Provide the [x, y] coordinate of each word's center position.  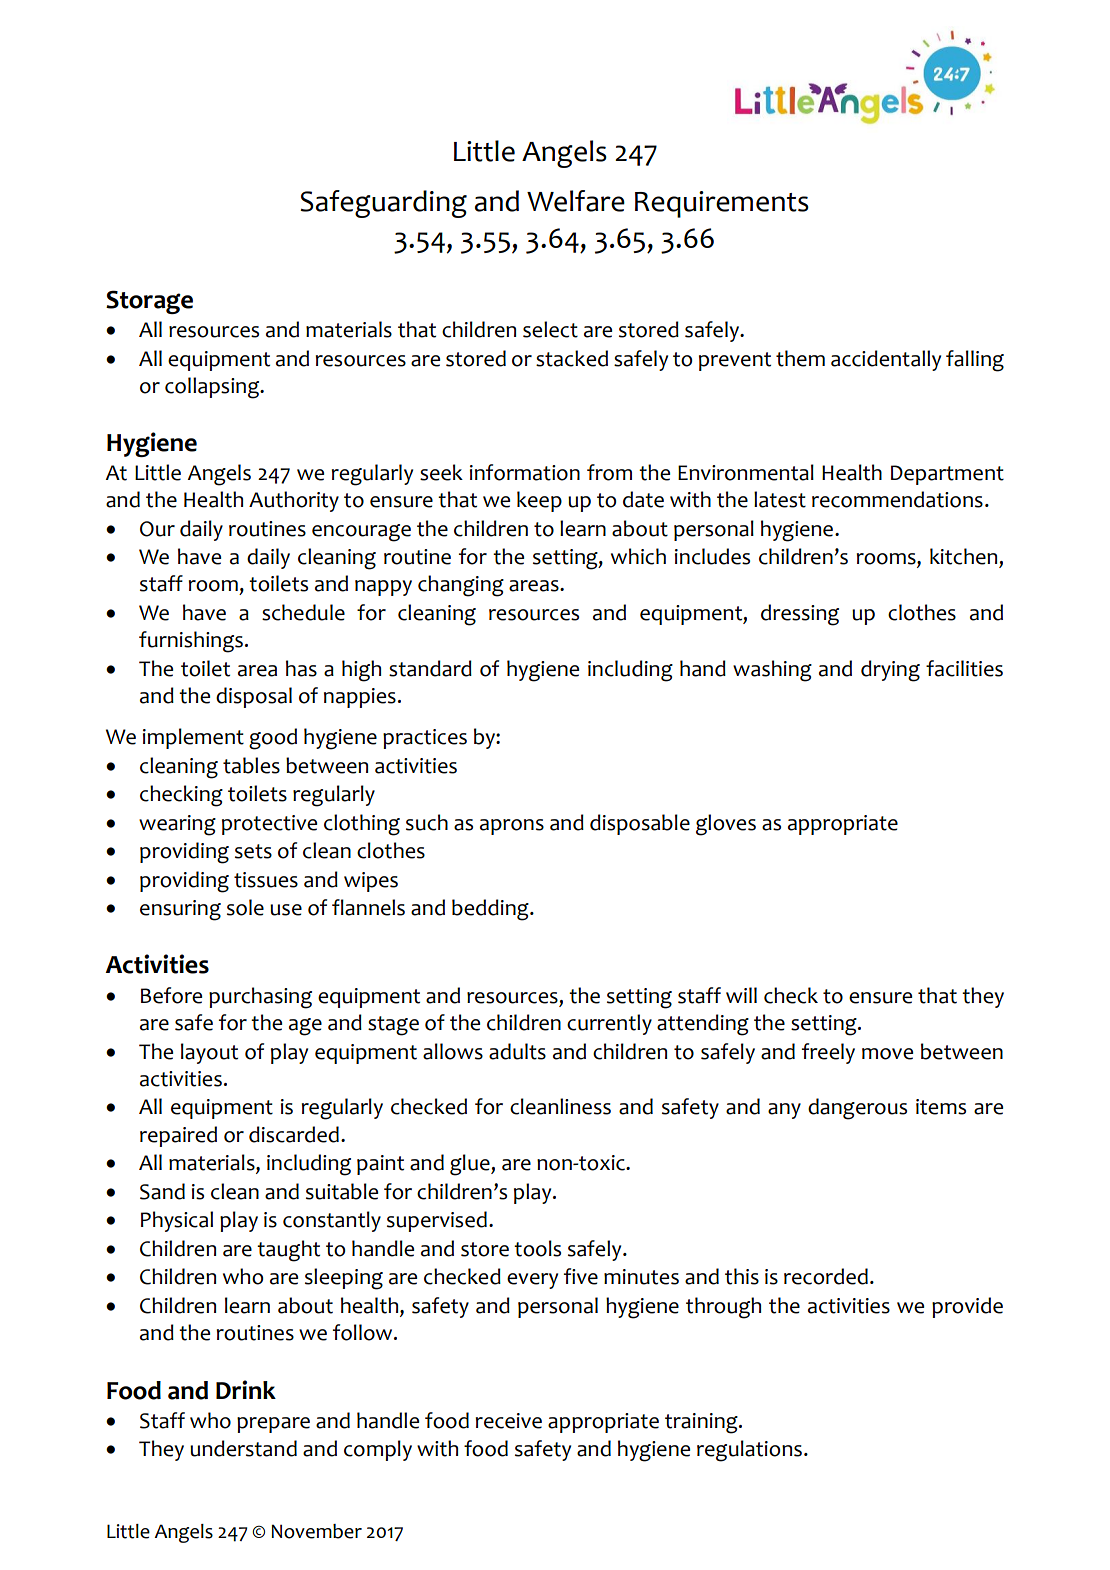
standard [430, 668]
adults [517, 1051]
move [887, 1054]
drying [890, 671]
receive [509, 1421]
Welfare [576, 201]
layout [209, 1053]
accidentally [886, 360]
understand [243, 1448]
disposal [254, 697]
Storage [149, 302]
